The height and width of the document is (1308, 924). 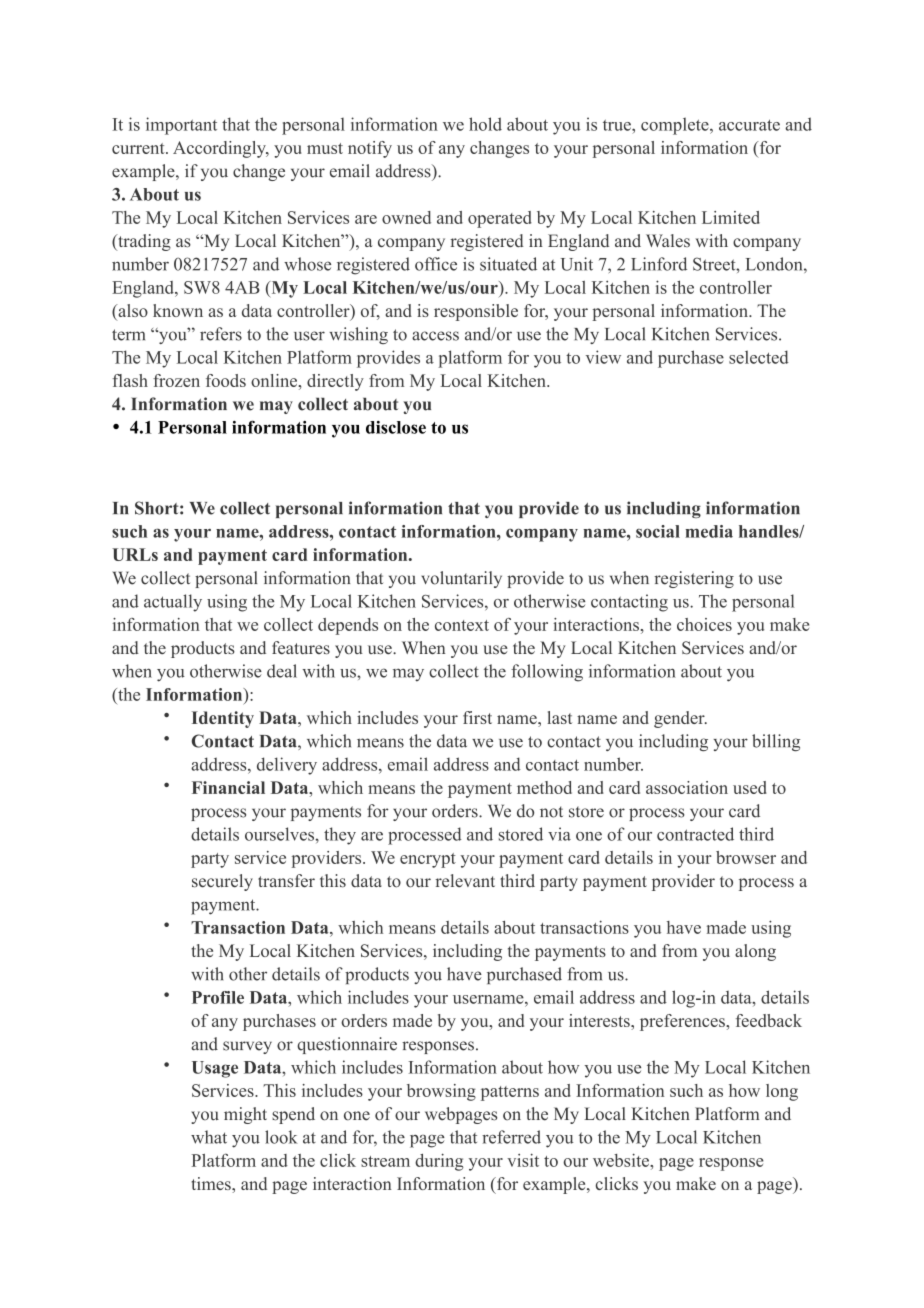 What do you see at coordinates (687, 787) in the document?
I see `association` at bounding box center [687, 787].
